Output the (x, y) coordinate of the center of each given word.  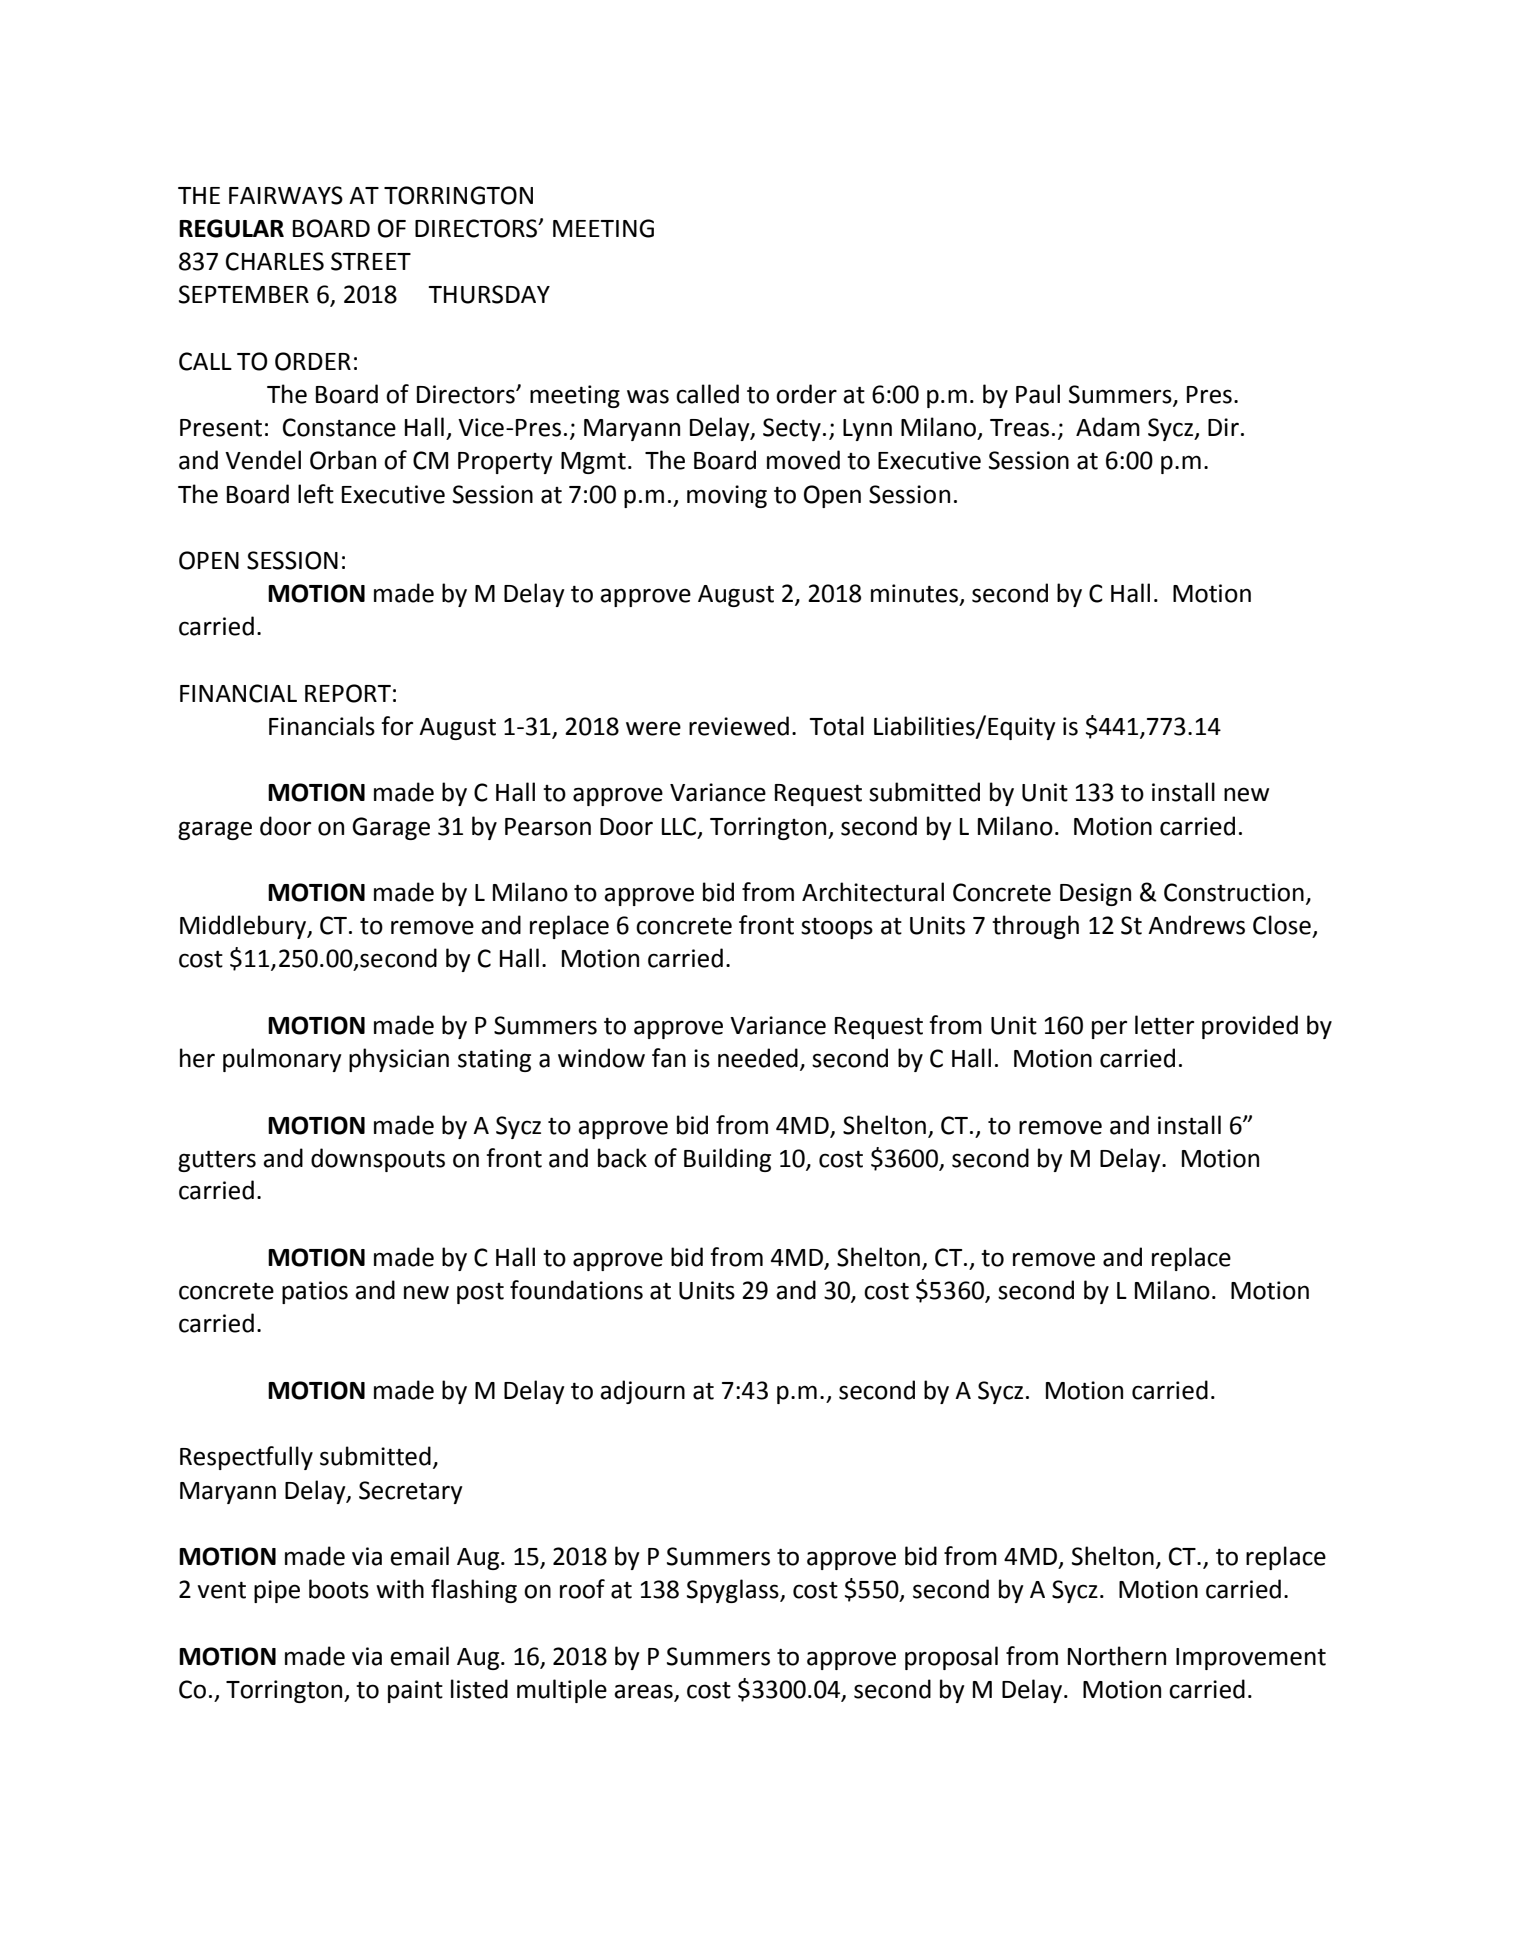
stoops (837, 928)
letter (1164, 1025)
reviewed (739, 726)
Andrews (1196, 925)
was (648, 396)
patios (315, 1292)
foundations (576, 1290)
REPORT (348, 693)
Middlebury (244, 927)
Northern (1117, 1656)
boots (339, 1589)
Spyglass (734, 1591)
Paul (1038, 394)
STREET (371, 261)
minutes (916, 594)
